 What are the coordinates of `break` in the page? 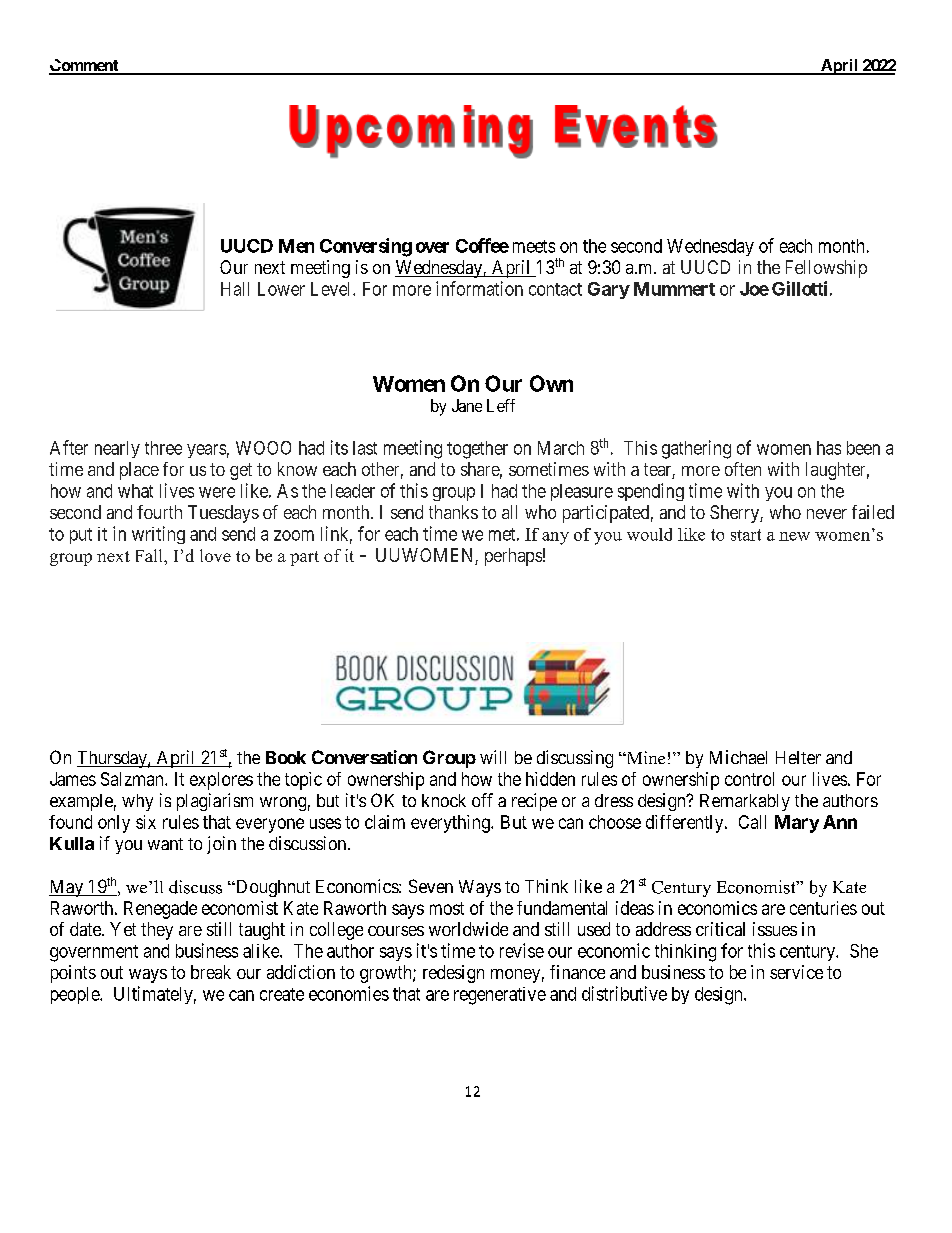 It's located at (211, 972).
